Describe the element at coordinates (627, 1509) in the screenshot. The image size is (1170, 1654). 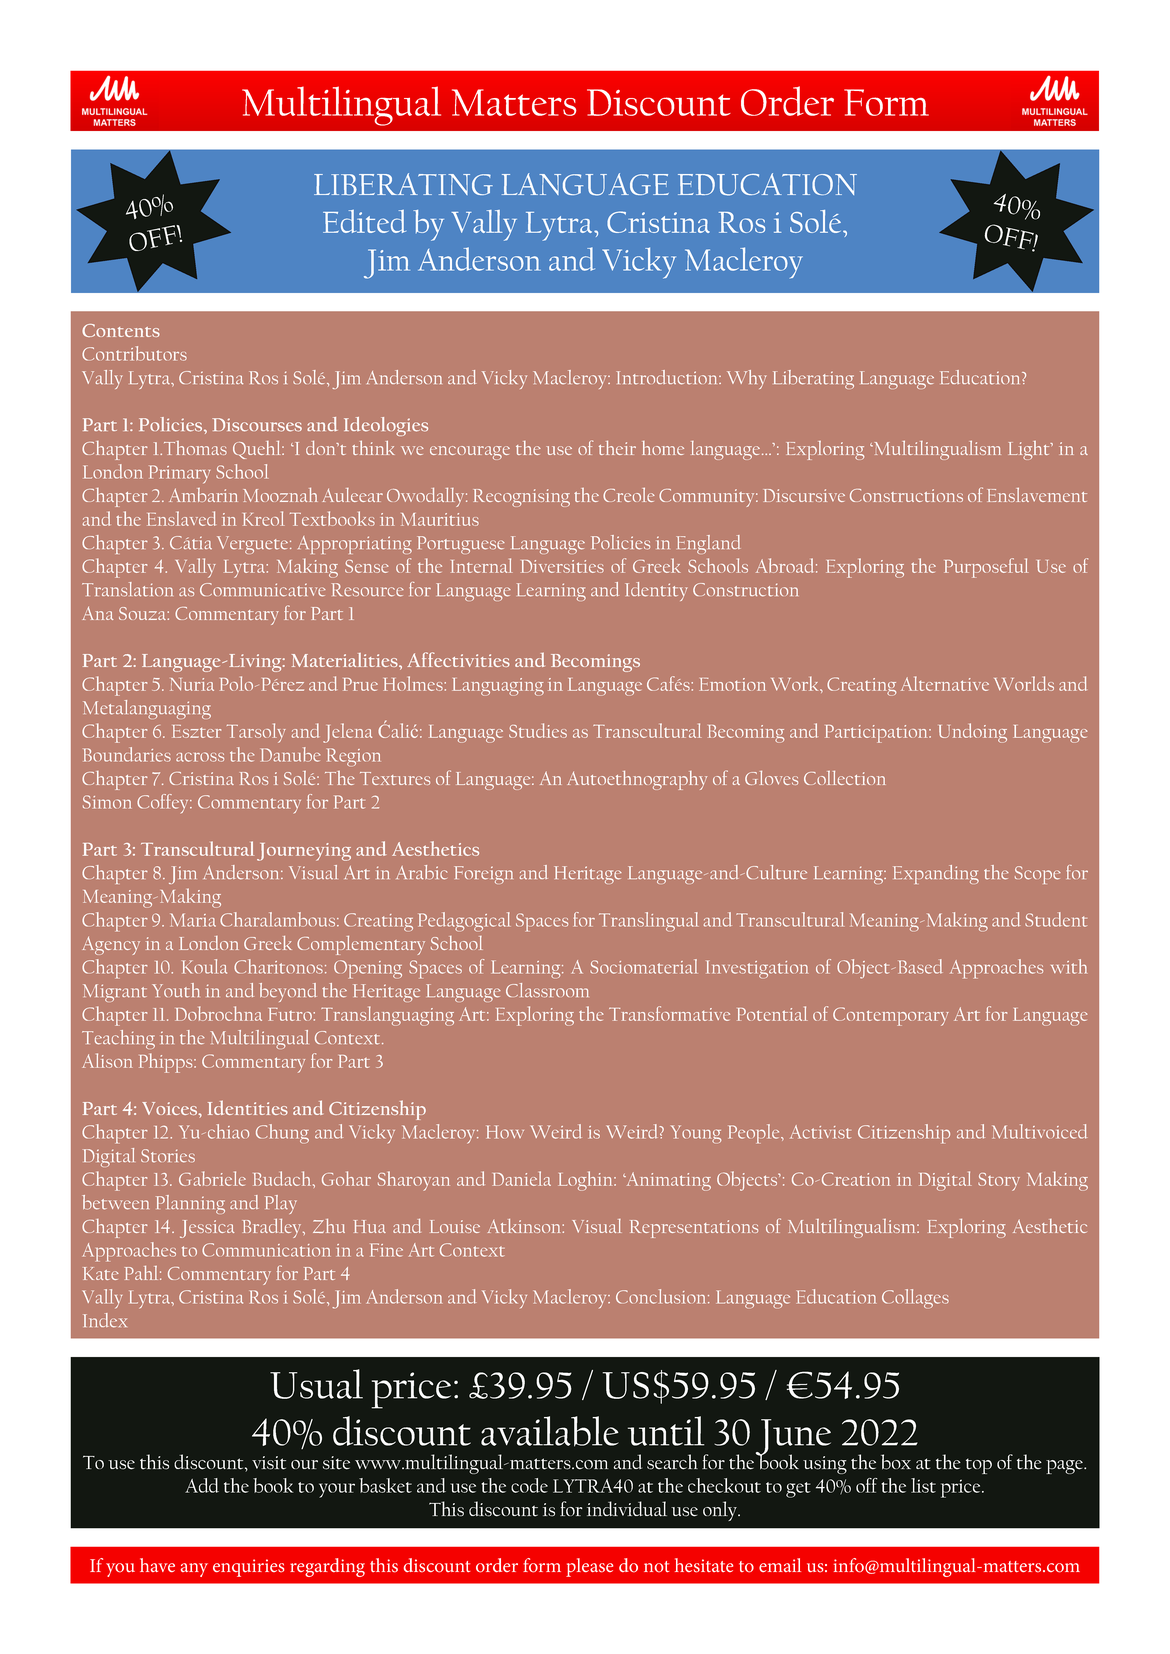
I see `individual` at that location.
